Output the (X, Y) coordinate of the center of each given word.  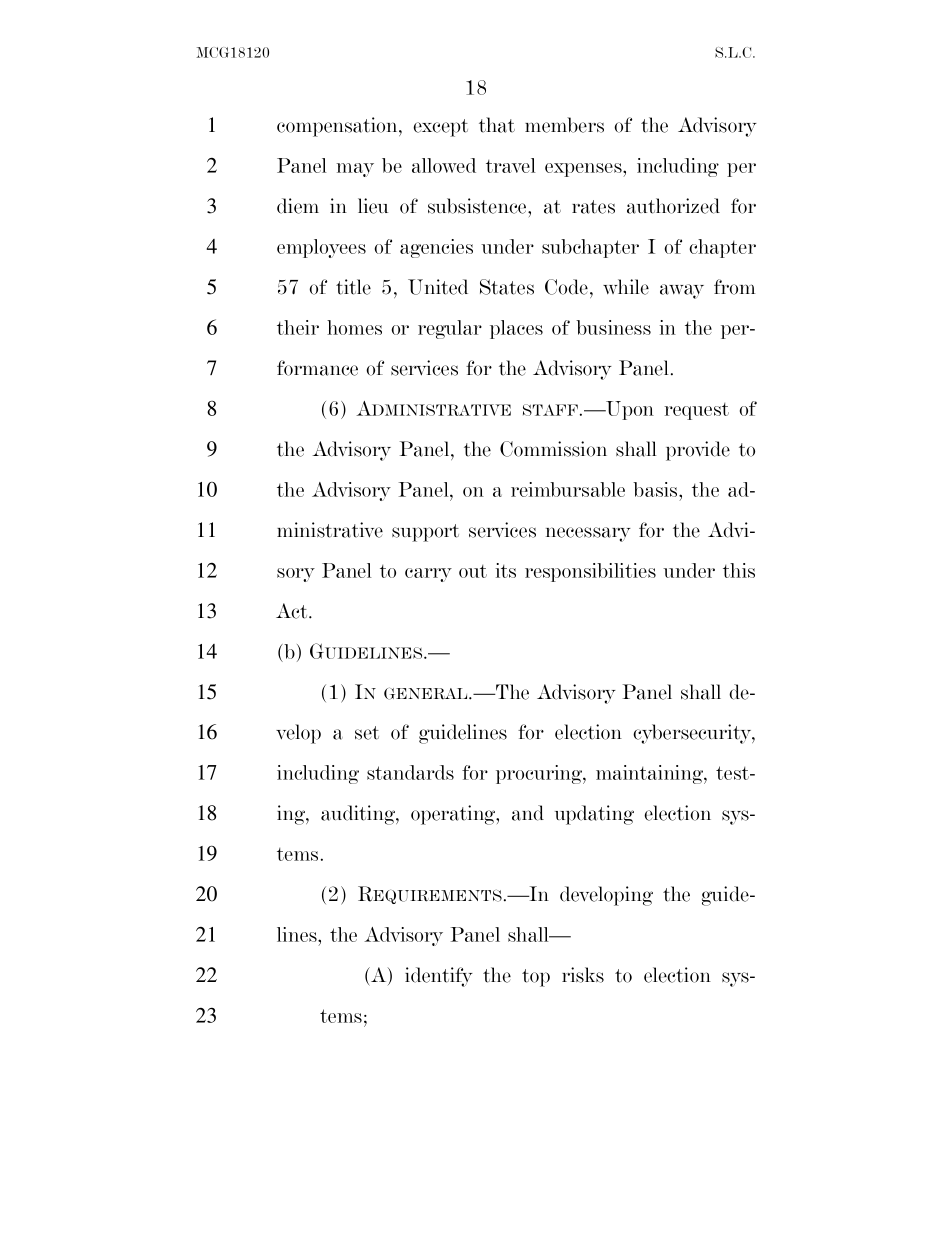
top (536, 978)
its (505, 570)
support (425, 533)
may (355, 170)
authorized (673, 206)
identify (439, 977)
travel (511, 165)
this (739, 570)
